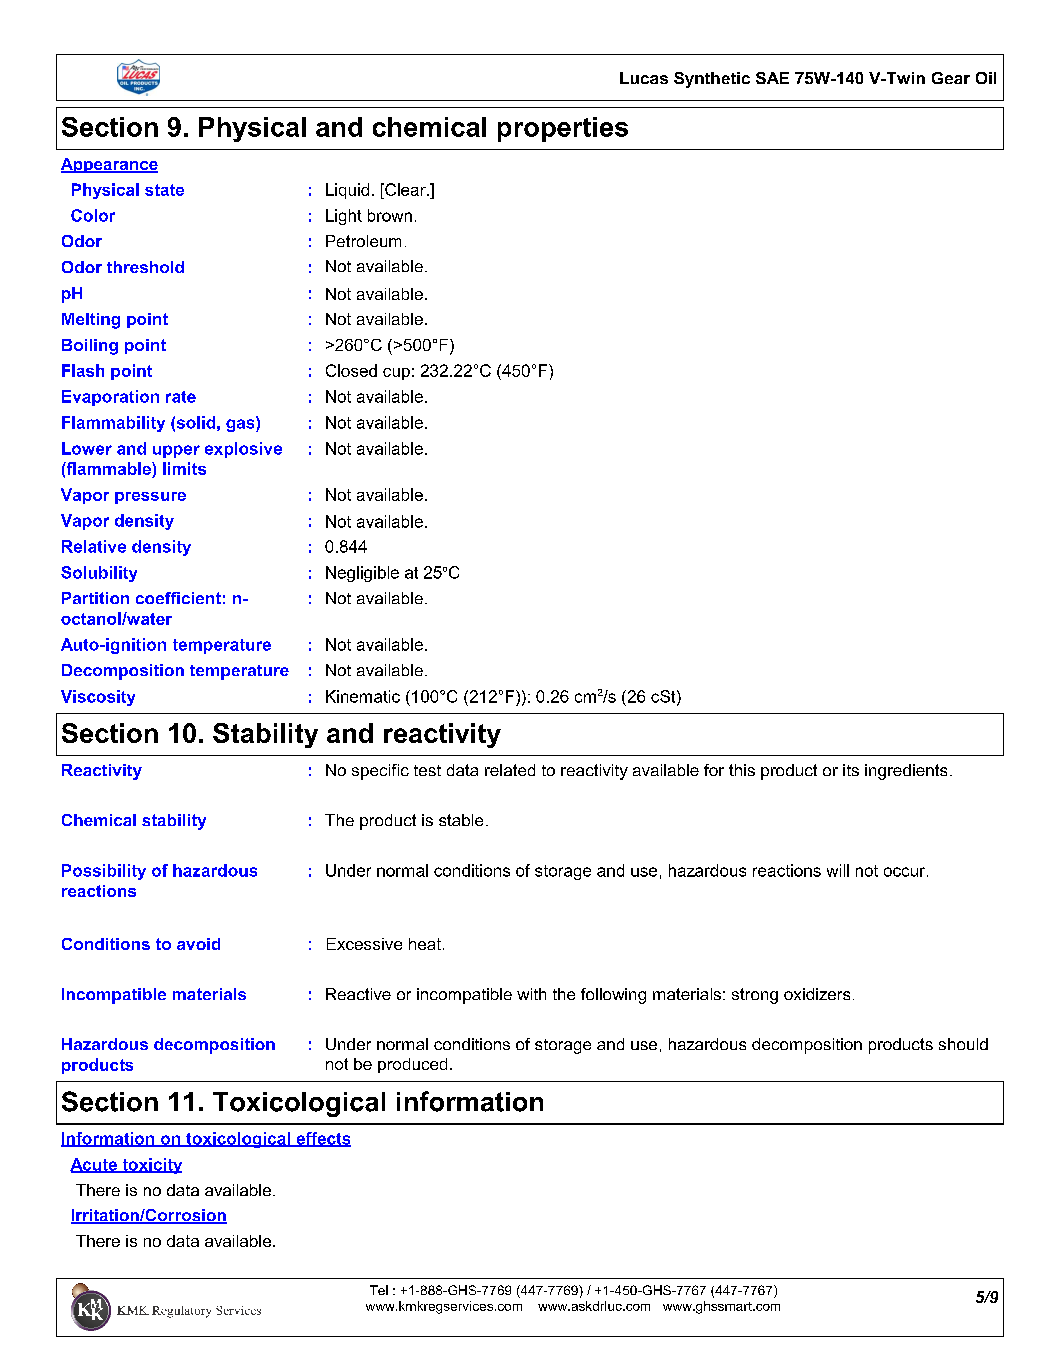 The height and width of the screenshot is (1363, 1054). I want to click on with, so click(531, 994).
